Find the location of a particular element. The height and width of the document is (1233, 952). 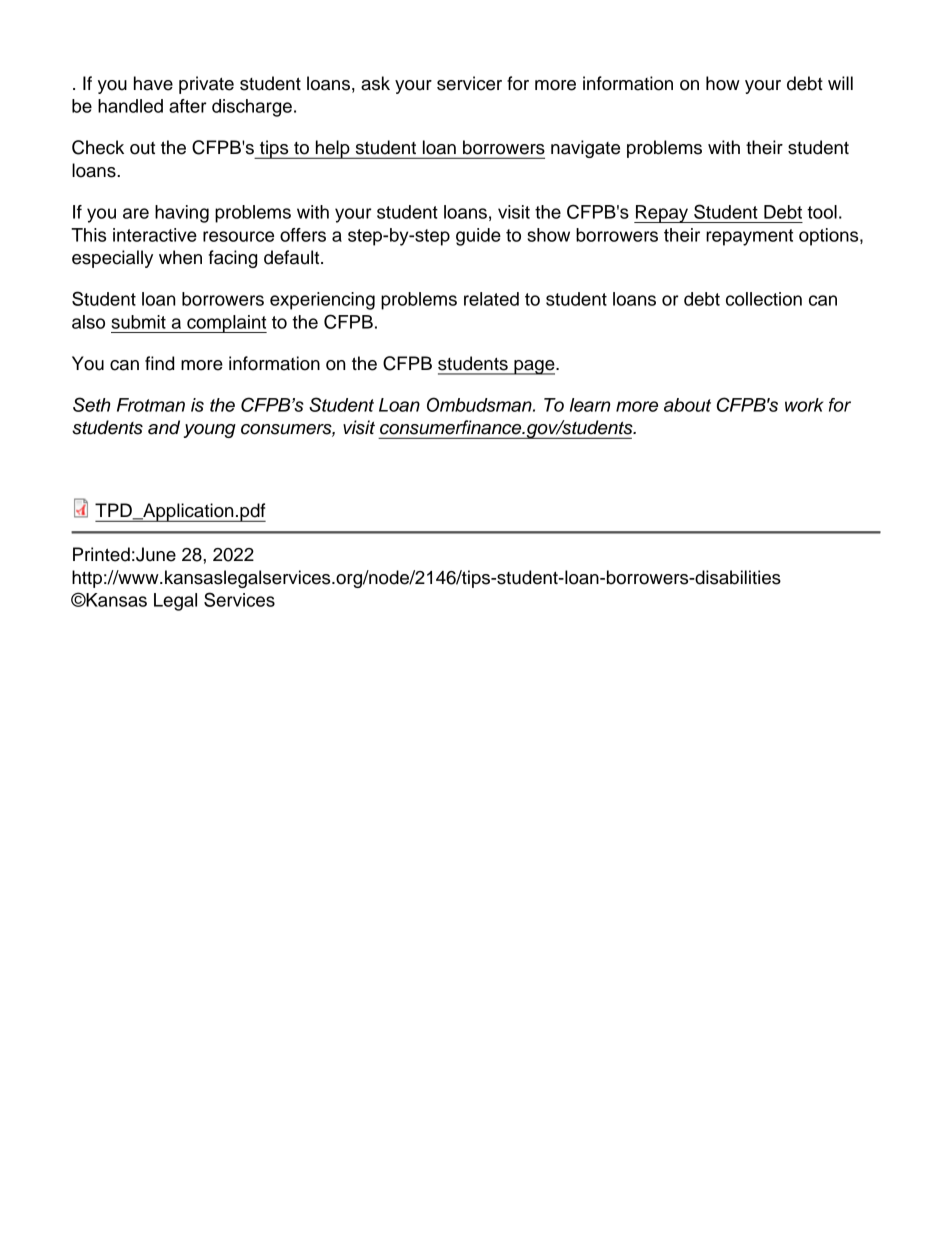

complaint is located at coordinates (226, 324).
